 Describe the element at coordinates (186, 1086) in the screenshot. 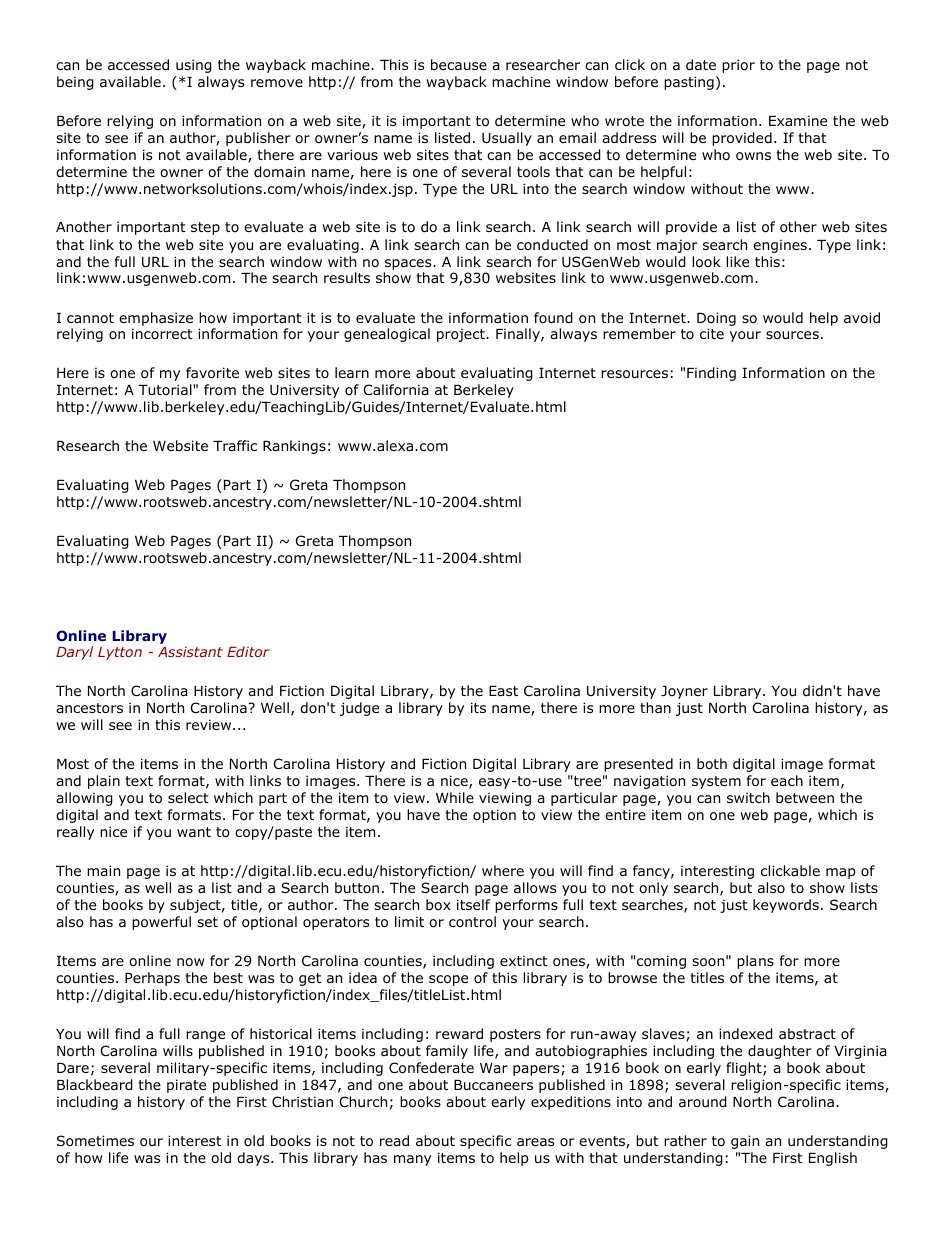

I see `pirate` at that location.
